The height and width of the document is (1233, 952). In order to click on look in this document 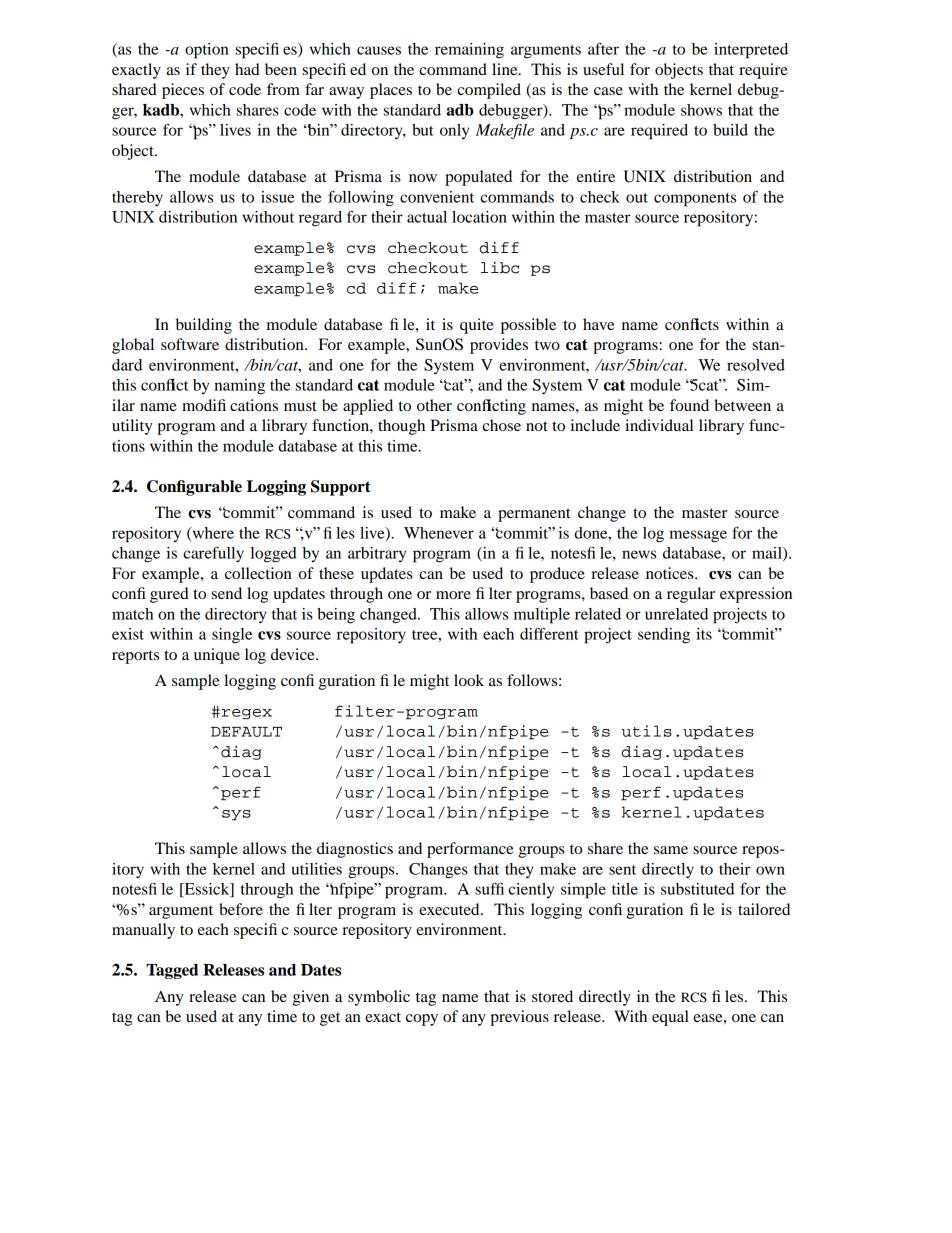, I will do `click(469, 680)`.
